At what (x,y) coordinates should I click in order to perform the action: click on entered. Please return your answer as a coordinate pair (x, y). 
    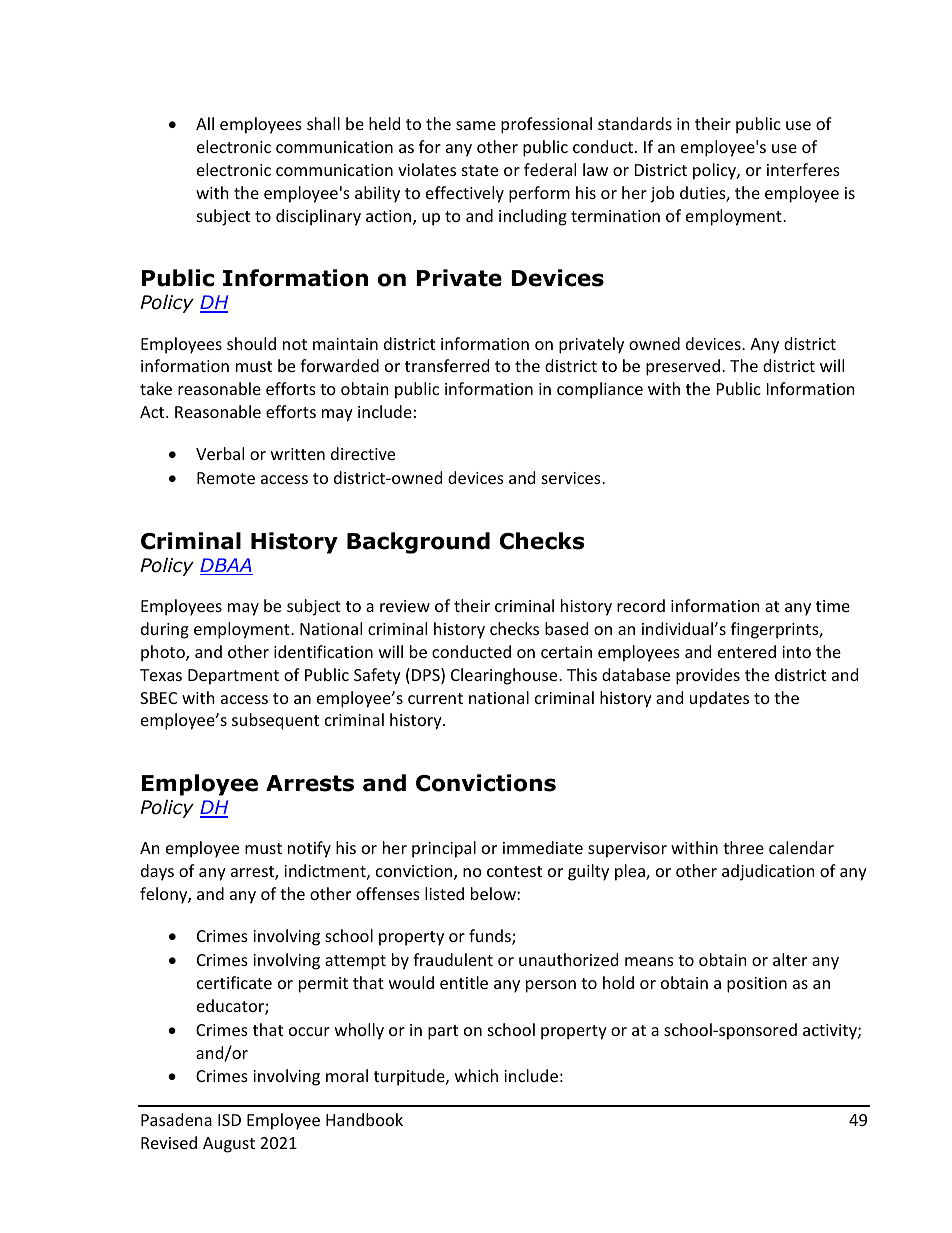
    Looking at the image, I should click on (747, 651).
